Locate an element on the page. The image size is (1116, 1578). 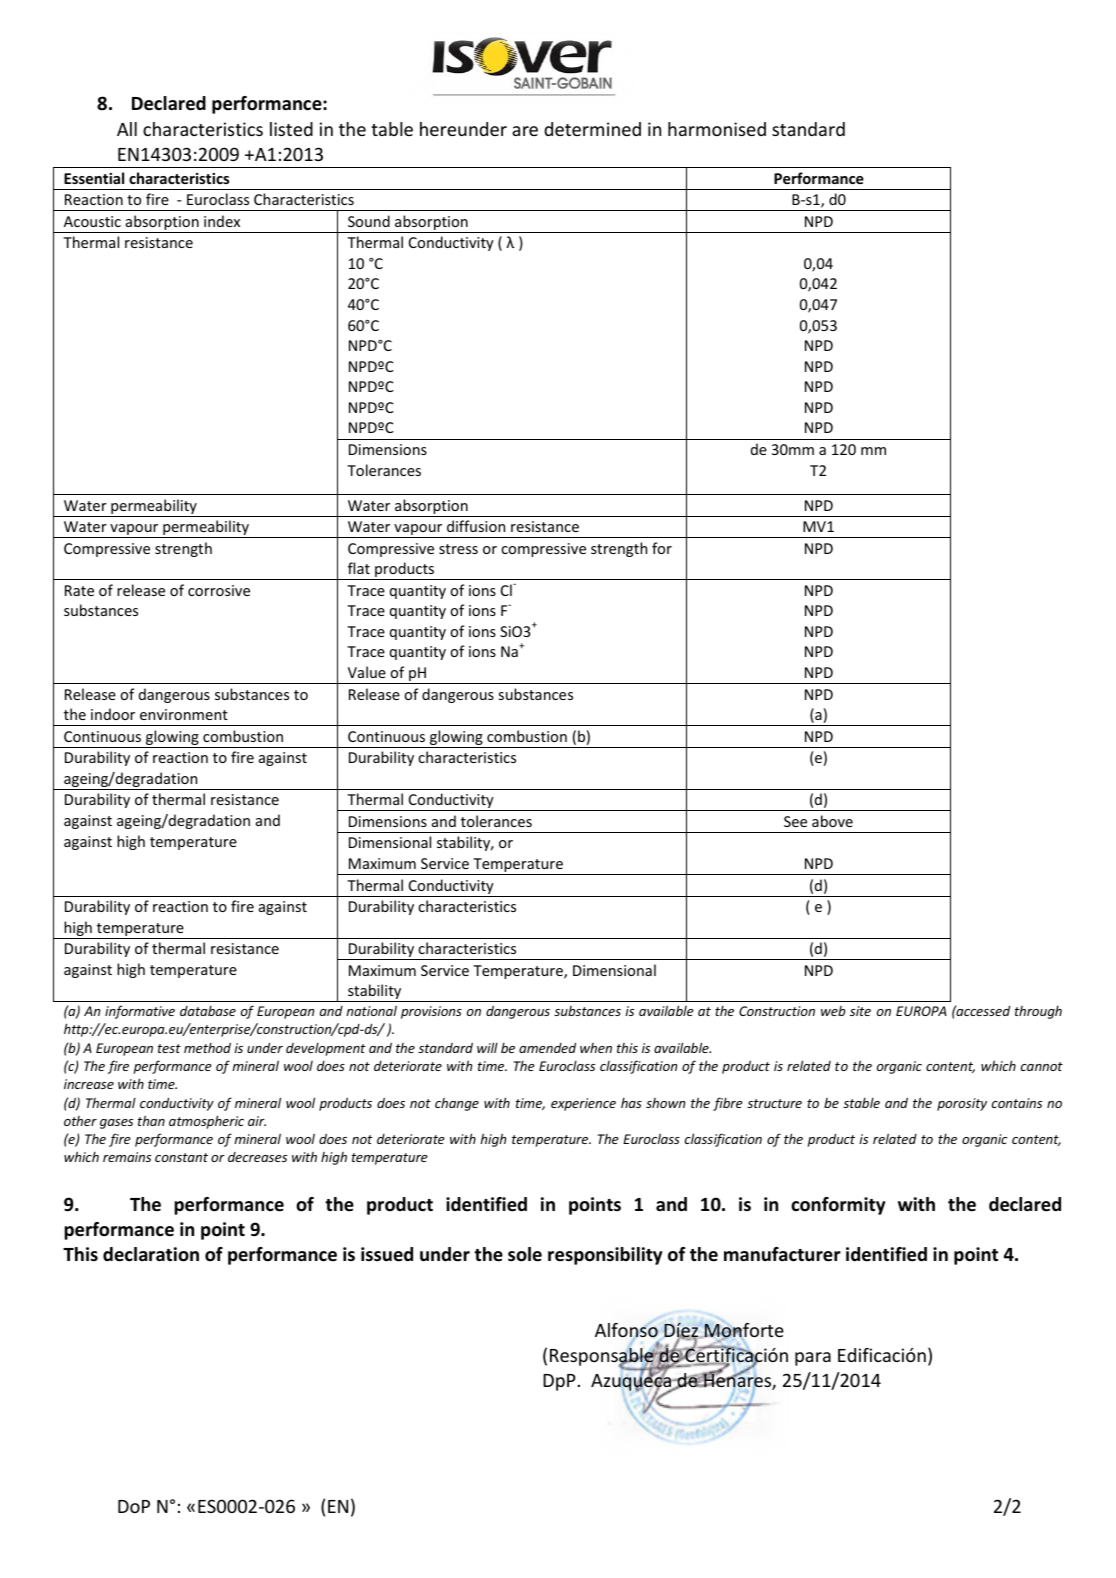
stress is located at coordinates (458, 549).
